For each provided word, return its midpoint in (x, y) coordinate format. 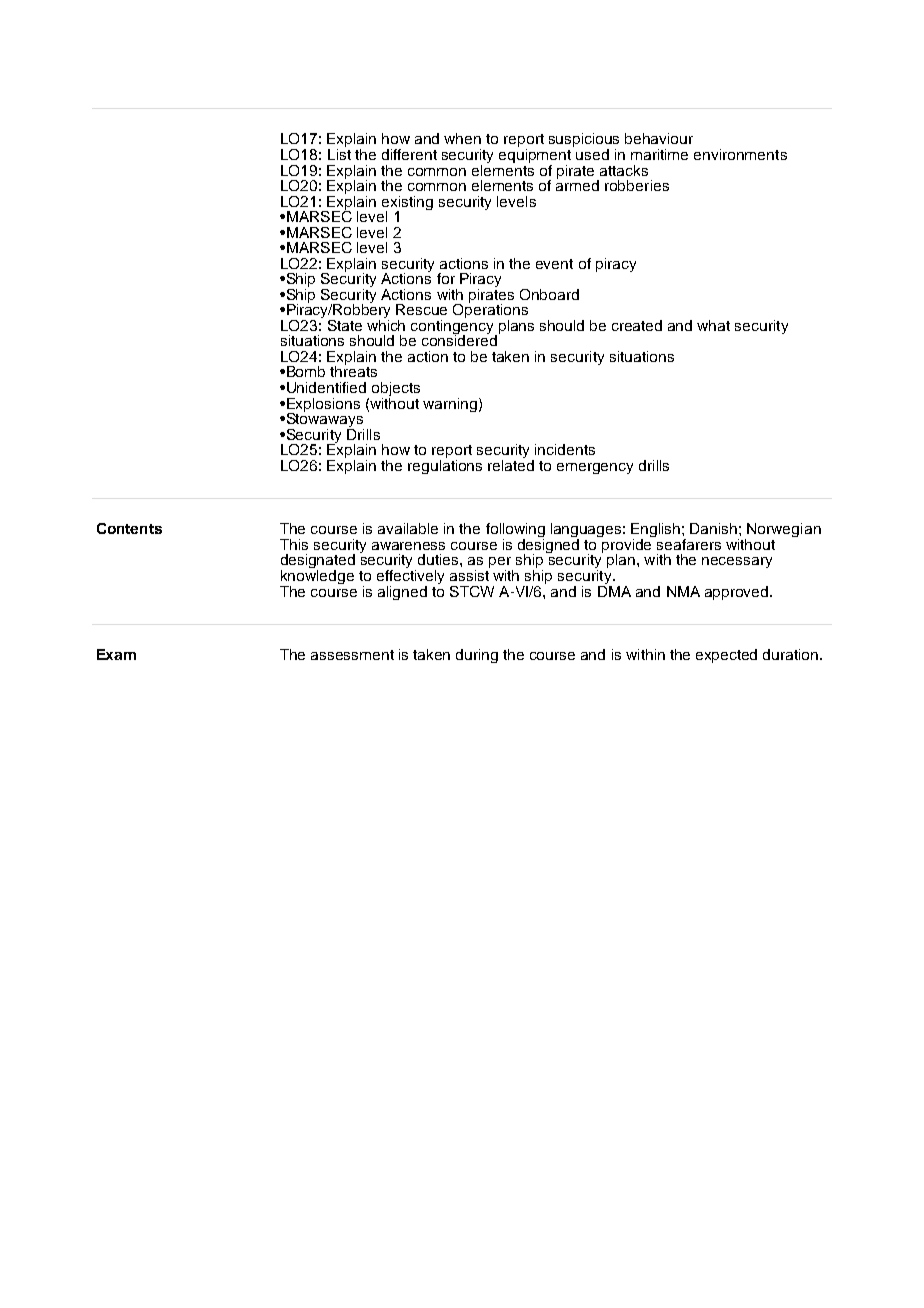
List (339, 153)
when (462, 138)
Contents (129, 528)
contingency (454, 327)
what (713, 325)
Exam (116, 654)
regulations (445, 465)
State (345, 325)
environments (740, 154)
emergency (595, 468)
